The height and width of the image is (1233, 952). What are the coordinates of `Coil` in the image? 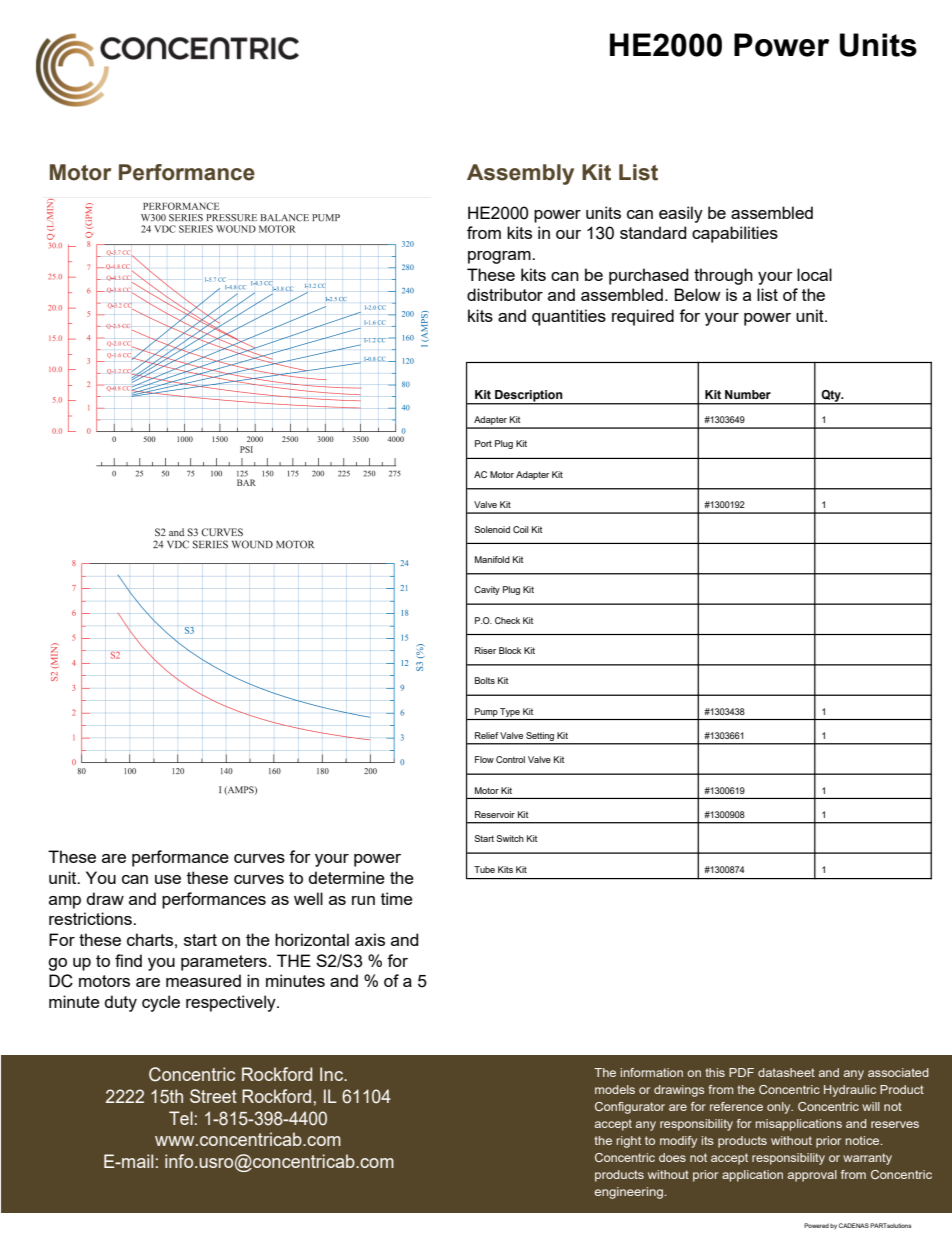 It's located at (521, 529).
